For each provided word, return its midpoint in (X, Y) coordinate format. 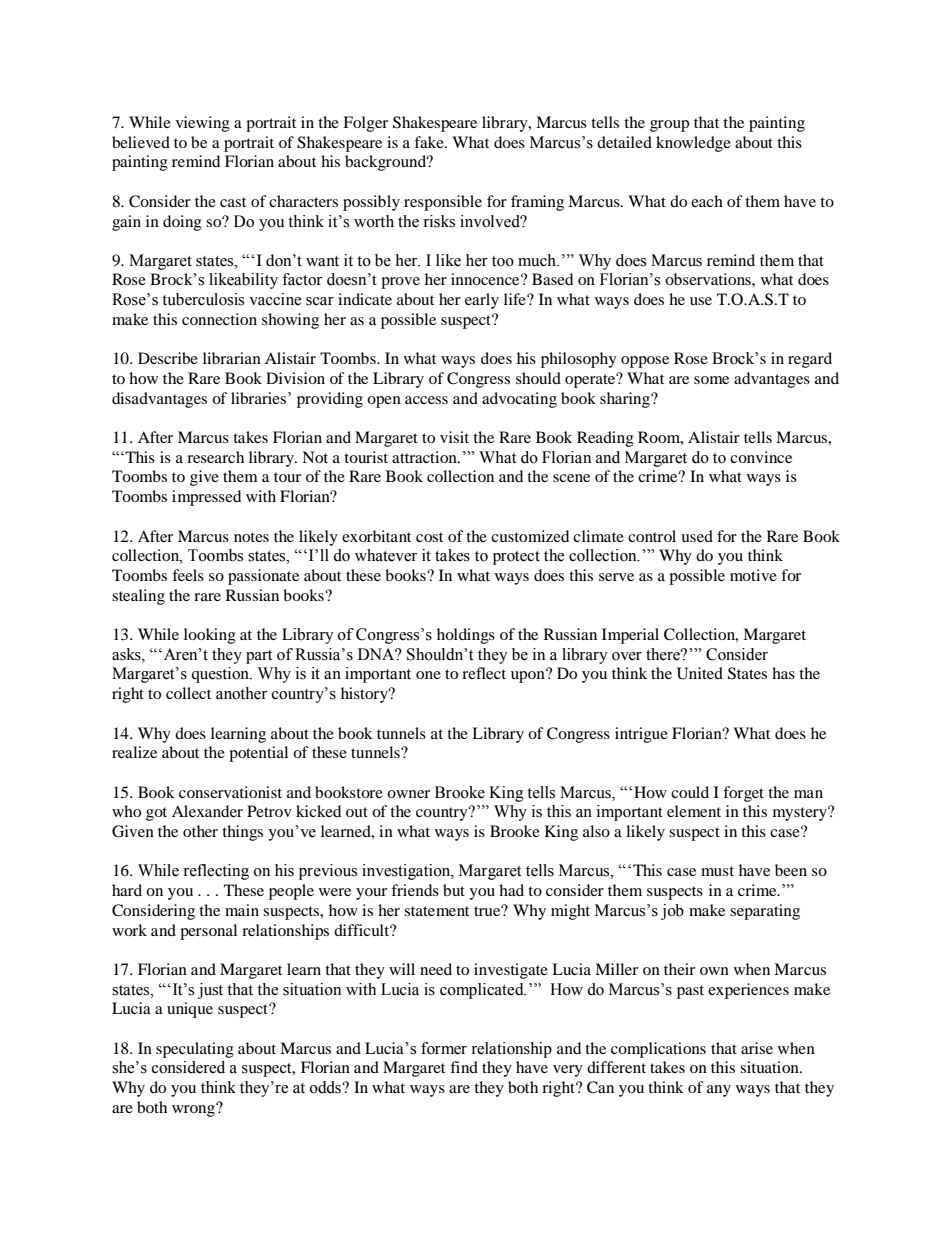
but (454, 890)
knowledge (693, 144)
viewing (203, 124)
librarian (232, 358)
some (711, 380)
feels (188, 575)
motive (753, 575)
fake (430, 142)
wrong (194, 1110)
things (242, 833)
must (717, 871)
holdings (466, 636)
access (426, 400)
